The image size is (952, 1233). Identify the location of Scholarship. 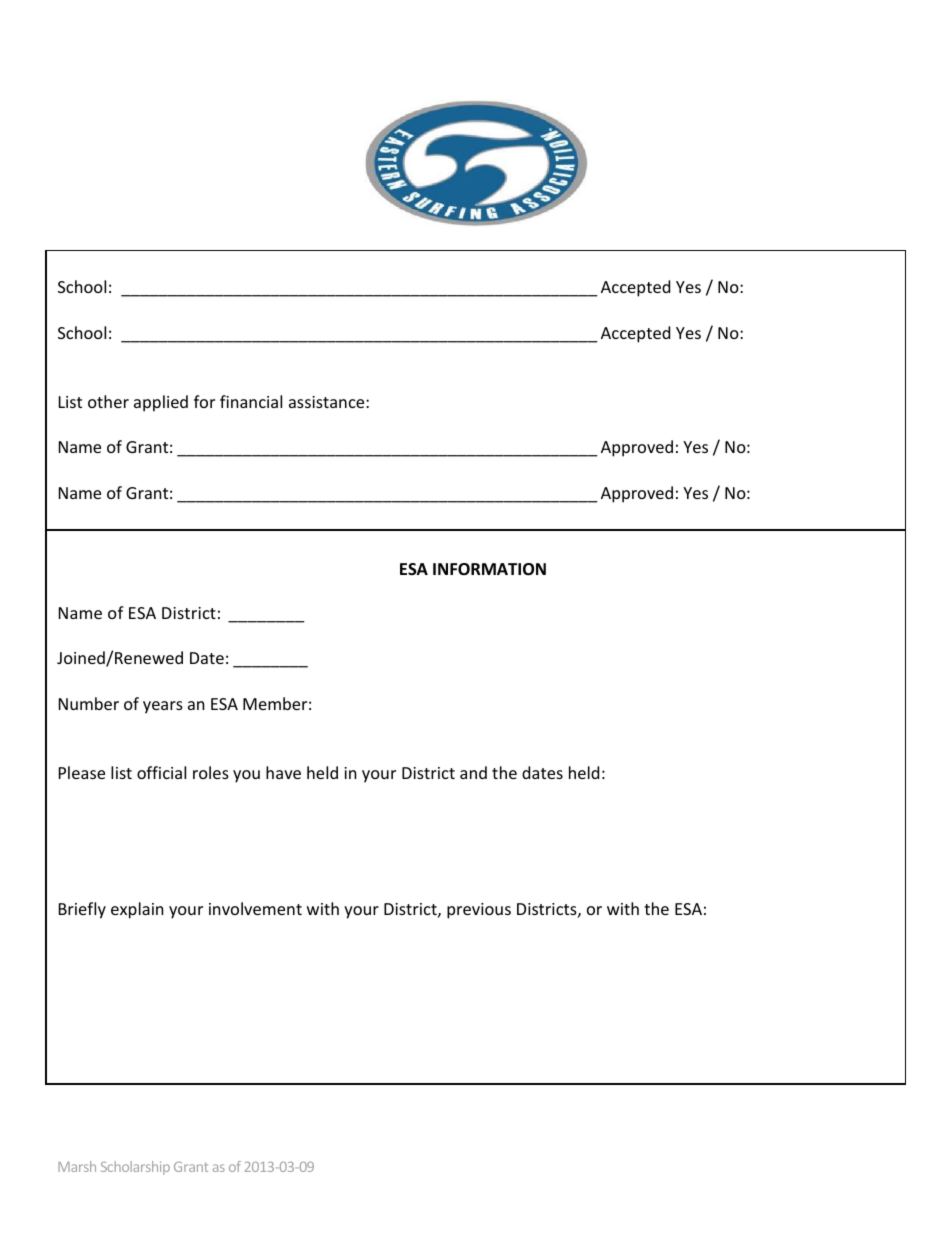
(135, 1168).
